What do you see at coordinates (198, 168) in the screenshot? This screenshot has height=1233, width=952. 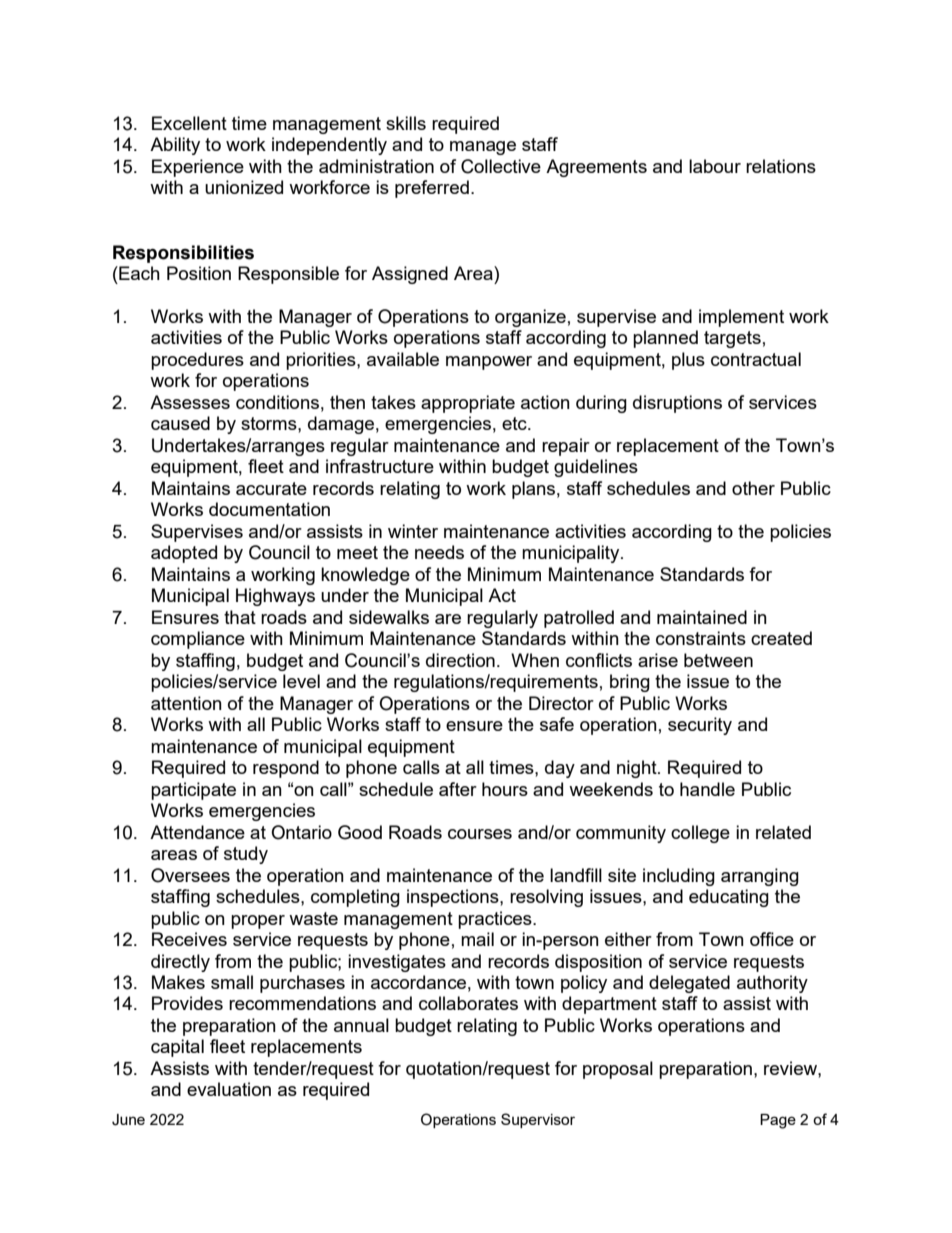 I see `Experience` at bounding box center [198, 168].
